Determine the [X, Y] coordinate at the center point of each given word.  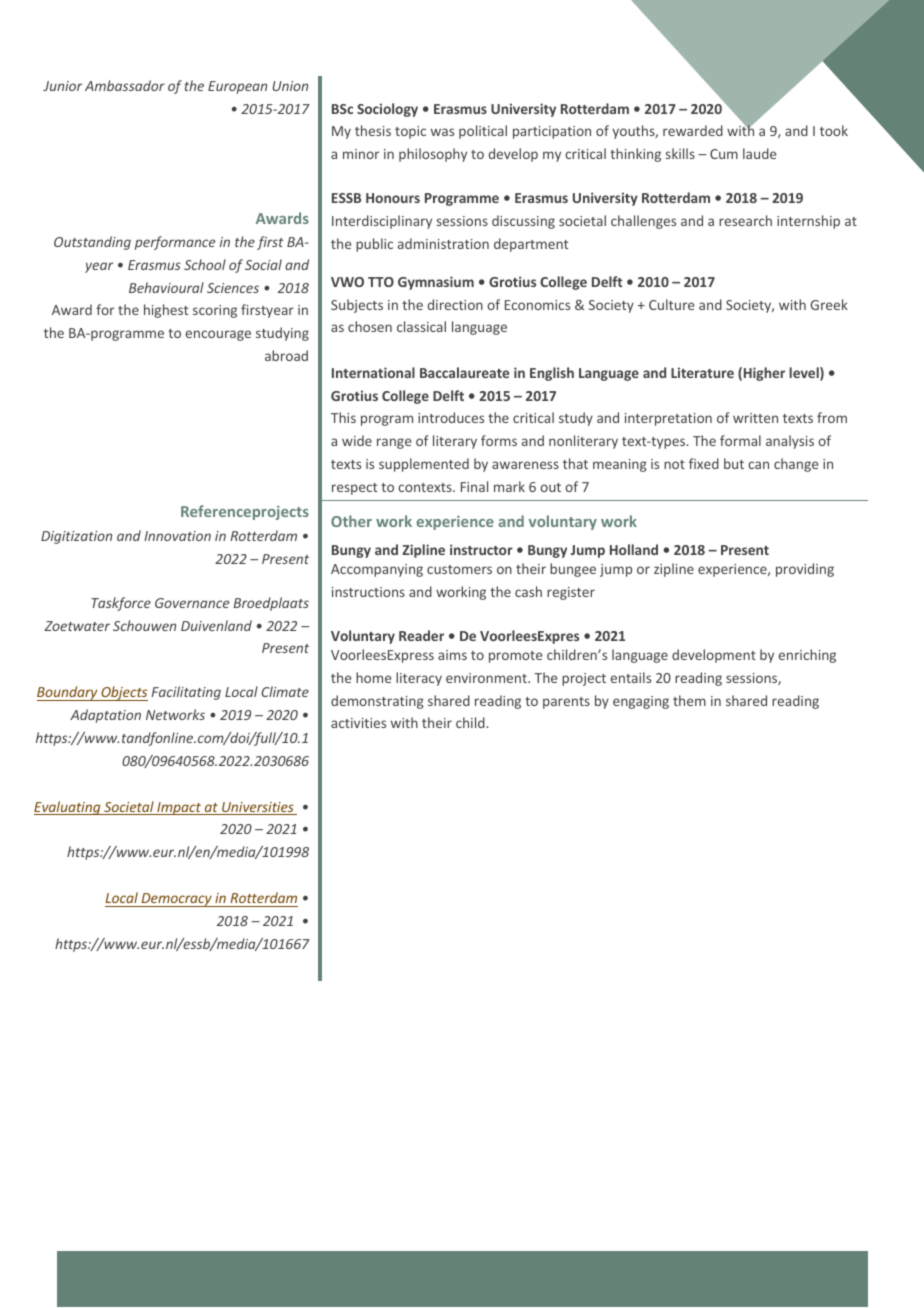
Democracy [176, 900]
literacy [419, 679]
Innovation [177, 536]
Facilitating [186, 693]
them [689, 700]
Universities [258, 808]
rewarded [693, 130]
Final [474, 486]
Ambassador [125, 85]
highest [166, 311]
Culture [671, 304]
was [442, 132]
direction [455, 304]
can [758, 465]
